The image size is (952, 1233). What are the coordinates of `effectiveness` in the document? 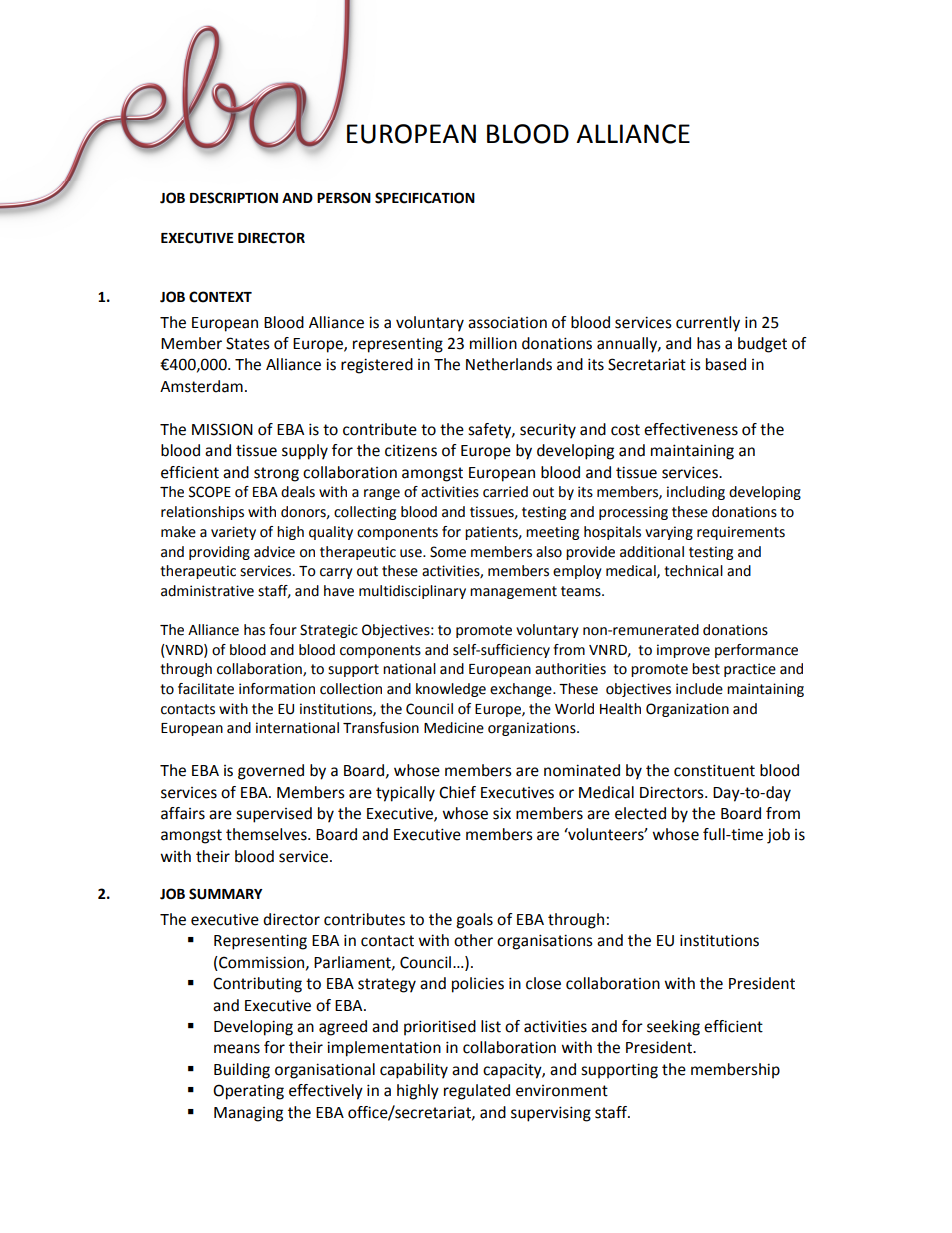 It's located at (691, 429).
